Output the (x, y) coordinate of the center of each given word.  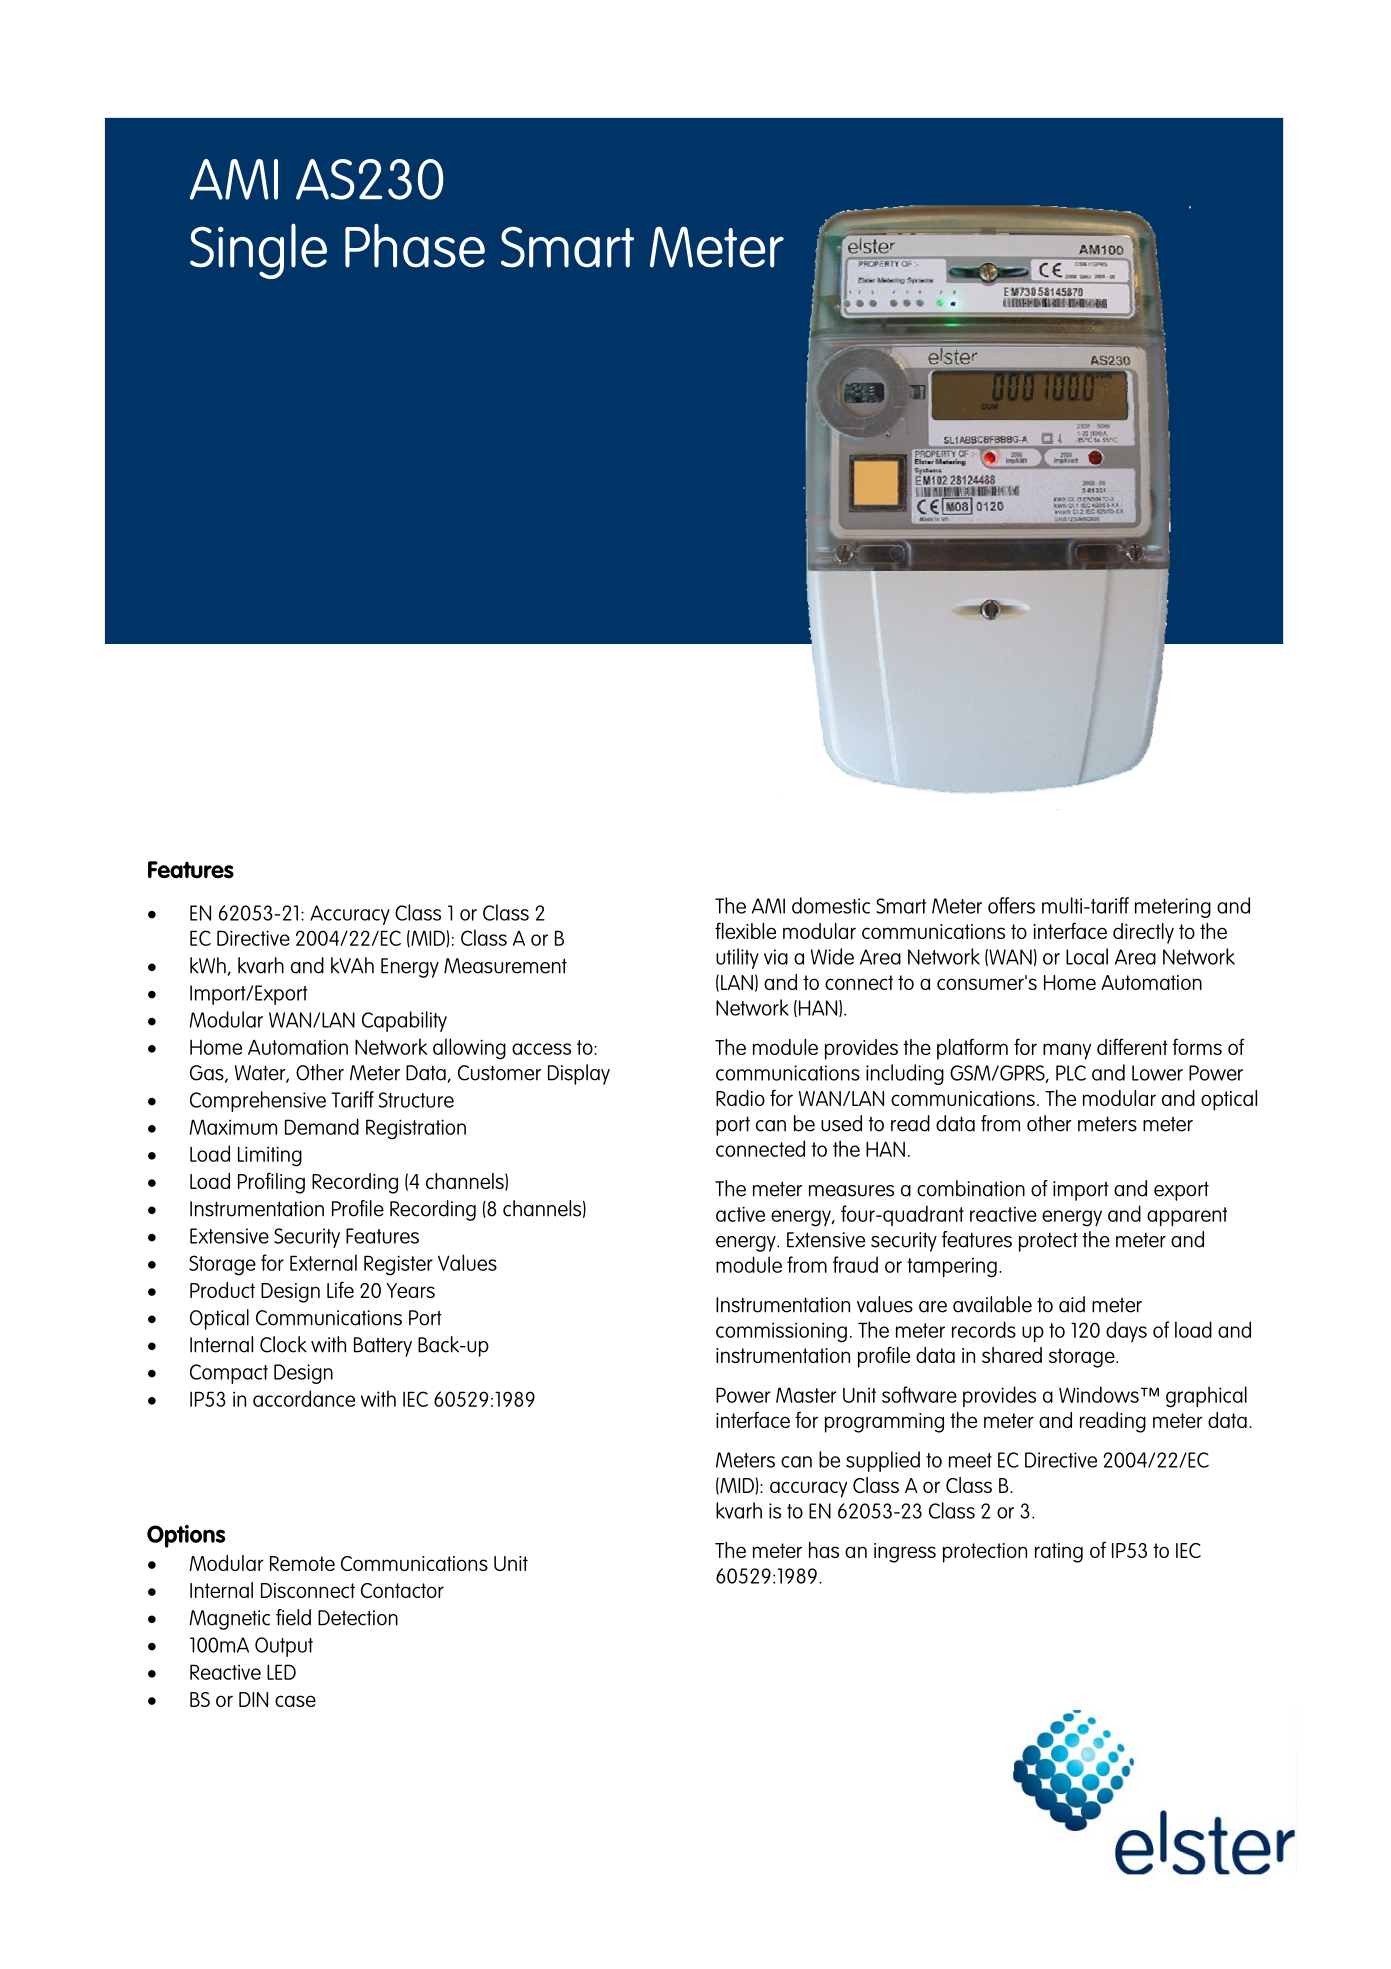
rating (1059, 1553)
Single (258, 251)
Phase (415, 245)
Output (284, 1647)
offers (1011, 905)
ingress (905, 1553)
